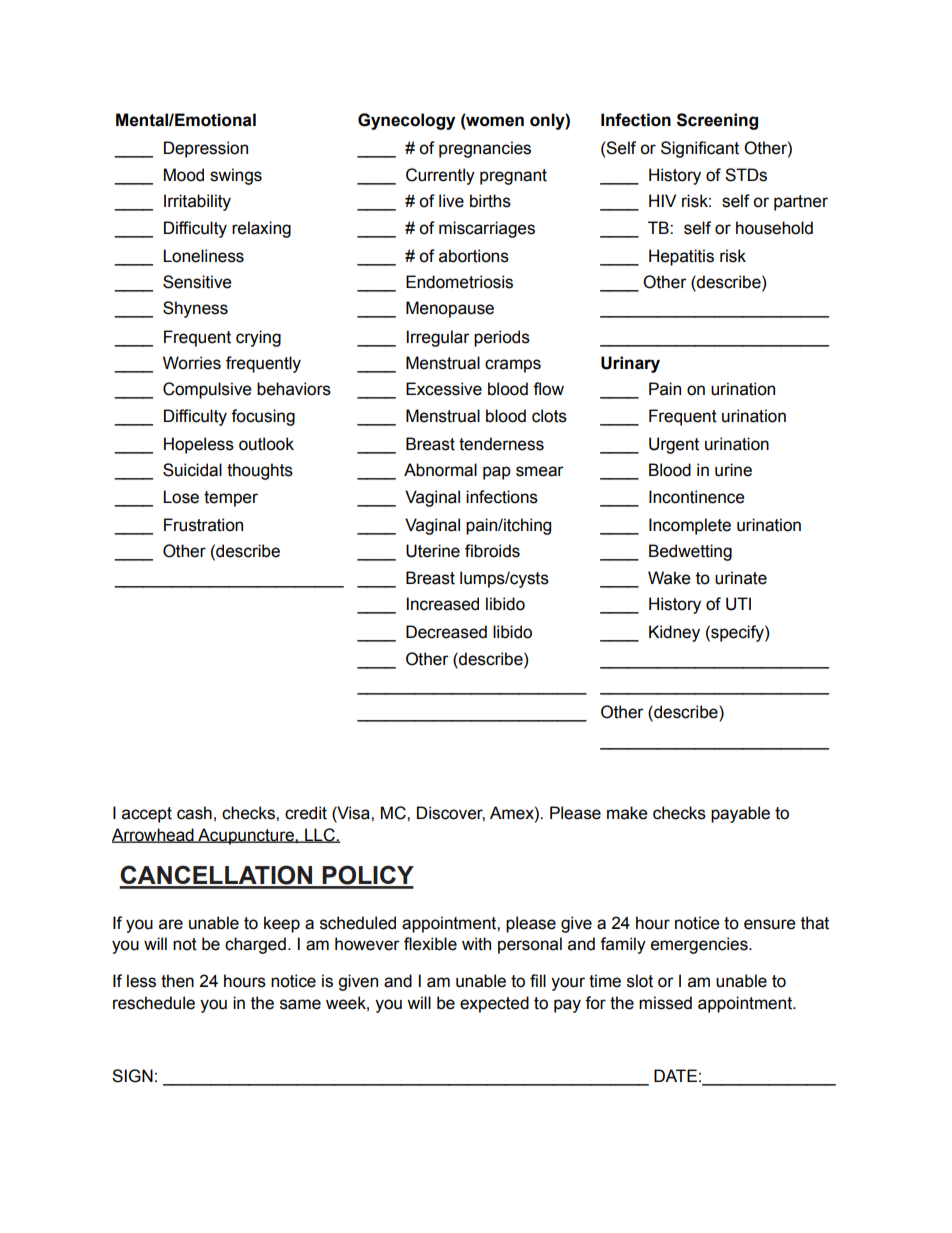  Describe the element at coordinates (206, 149) in the document. I see `Depression` at that location.
